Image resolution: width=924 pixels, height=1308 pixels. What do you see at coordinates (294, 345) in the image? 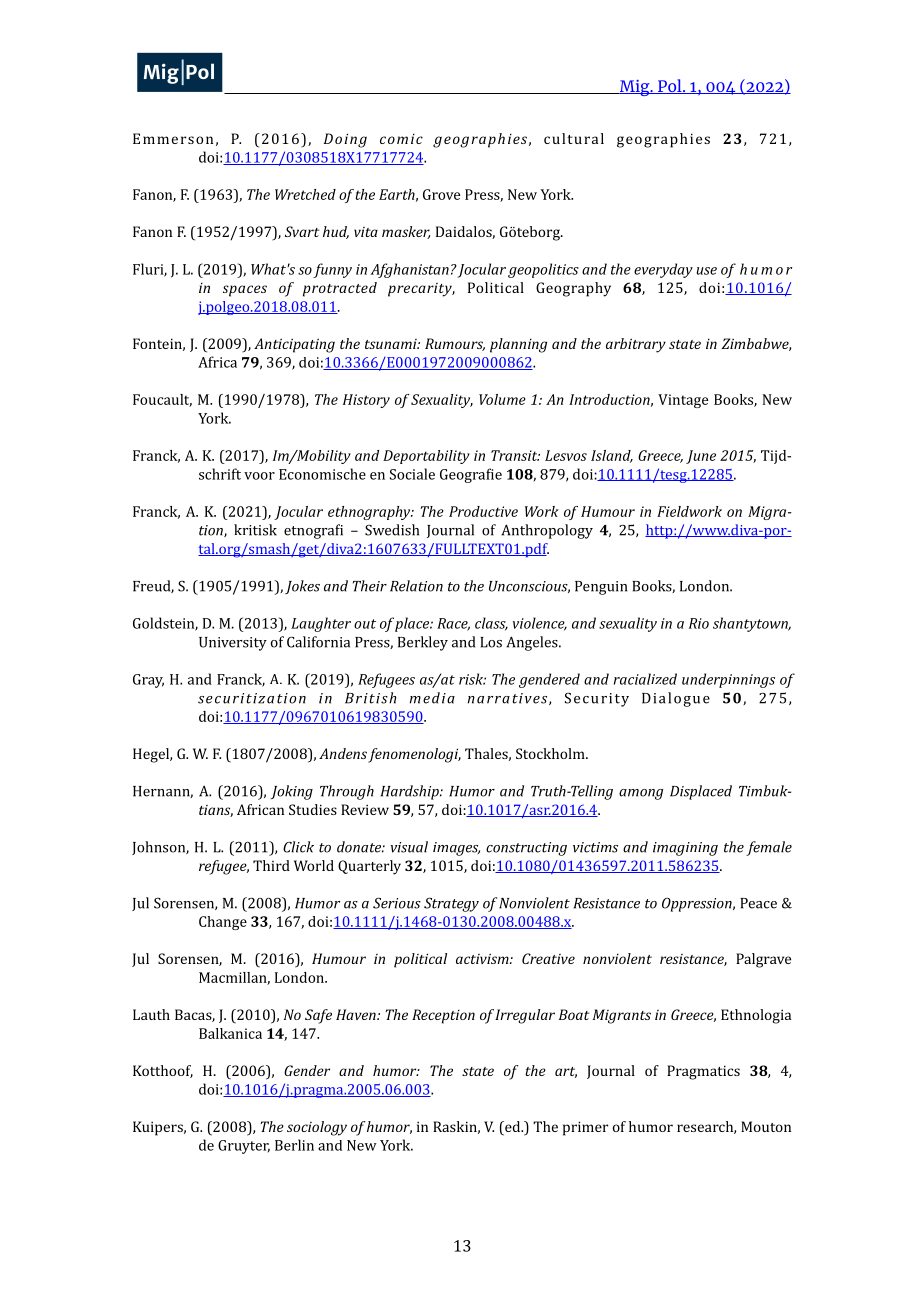
I see `Anticipating` at bounding box center [294, 345].
